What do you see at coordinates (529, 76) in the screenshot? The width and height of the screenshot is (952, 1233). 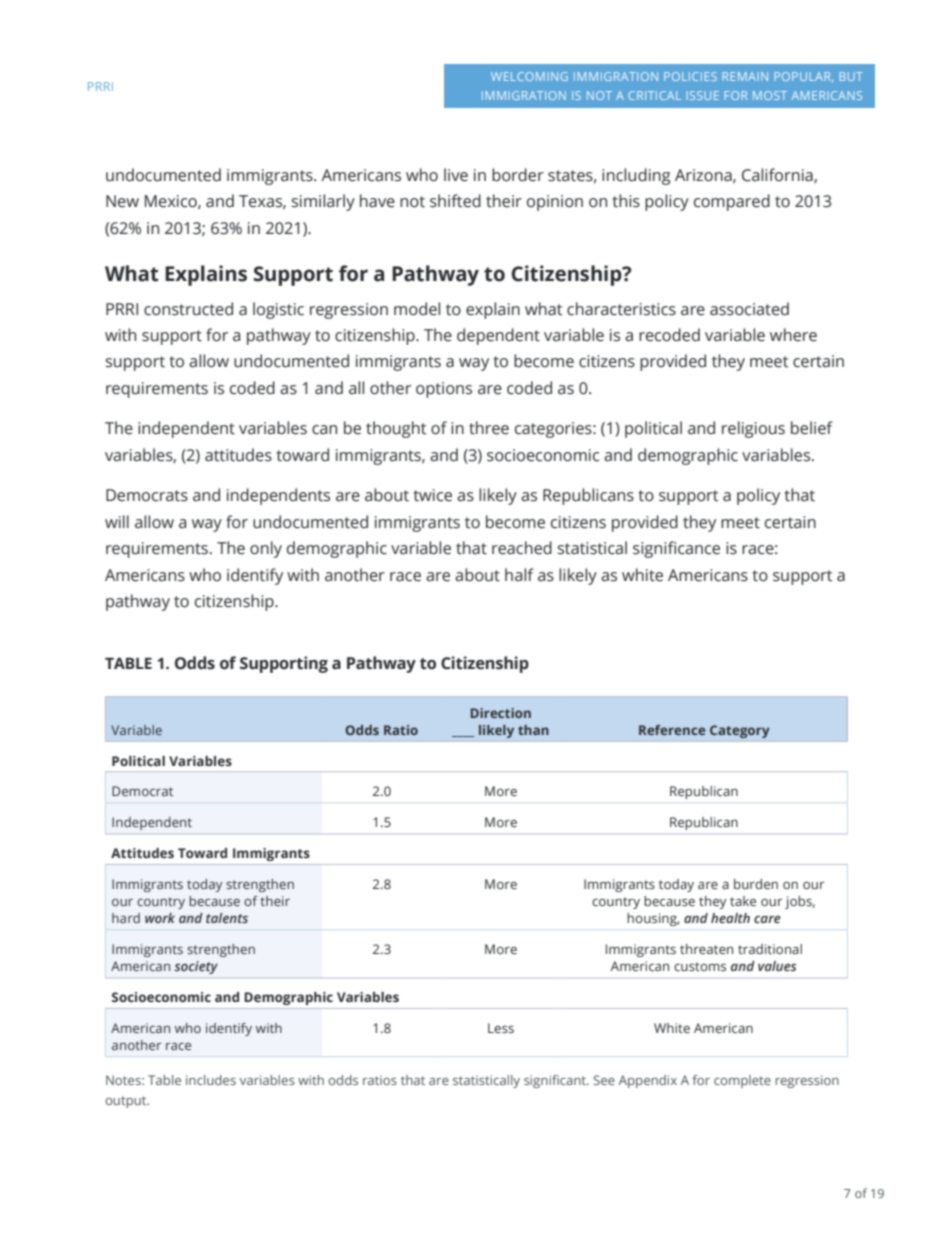 I see `WELCOMING` at bounding box center [529, 76].
